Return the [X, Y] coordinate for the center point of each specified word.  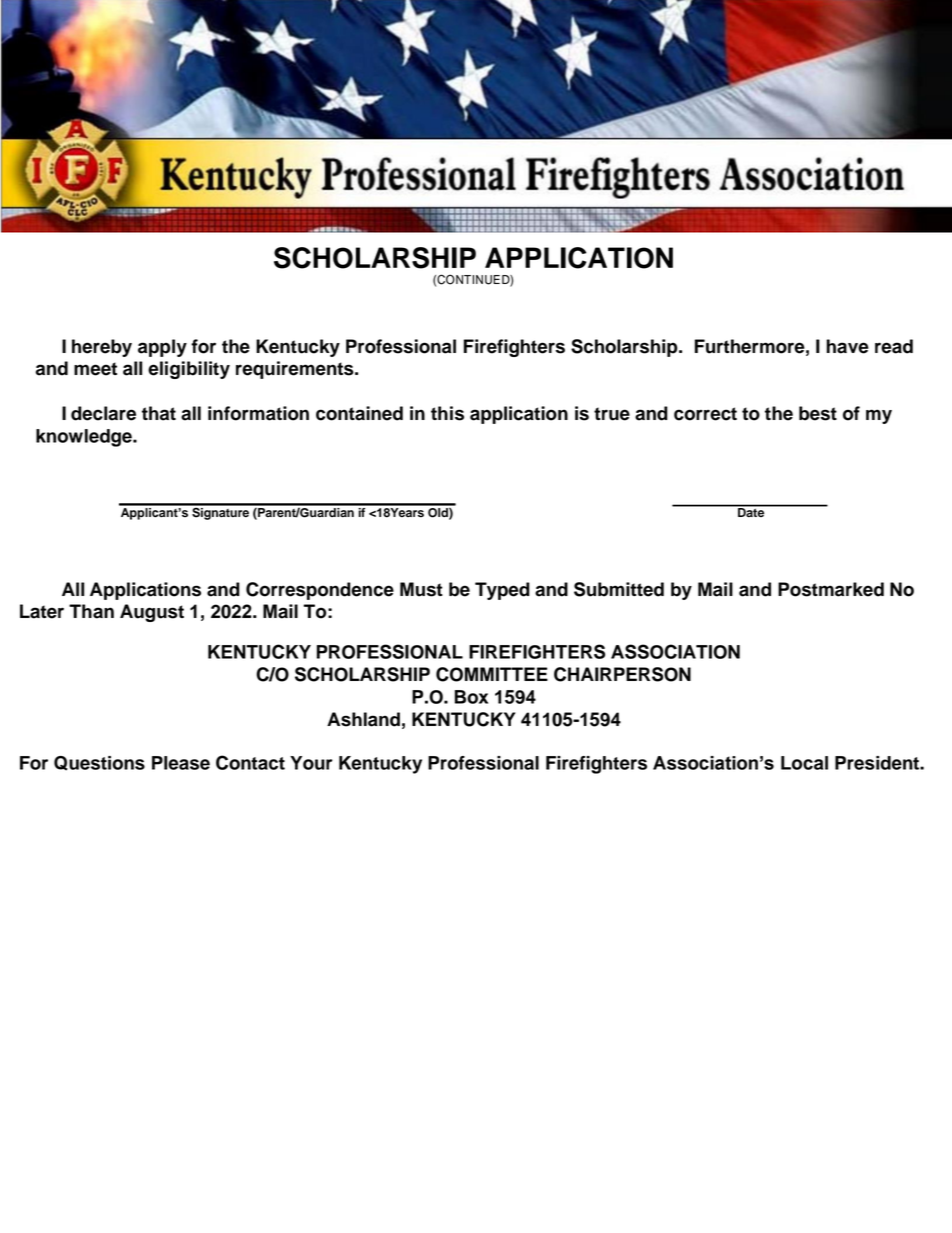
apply [162, 348]
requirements [296, 370]
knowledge [85, 438]
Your [311, 763]
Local [804, 763]
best [818, 413]
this [447, 413]
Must [421, 589]
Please [181, 763]
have [847, 346]
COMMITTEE [492, 674]
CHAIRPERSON [622, 674]
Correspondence [320, 591]
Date [751, 511]
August [152, 613]
